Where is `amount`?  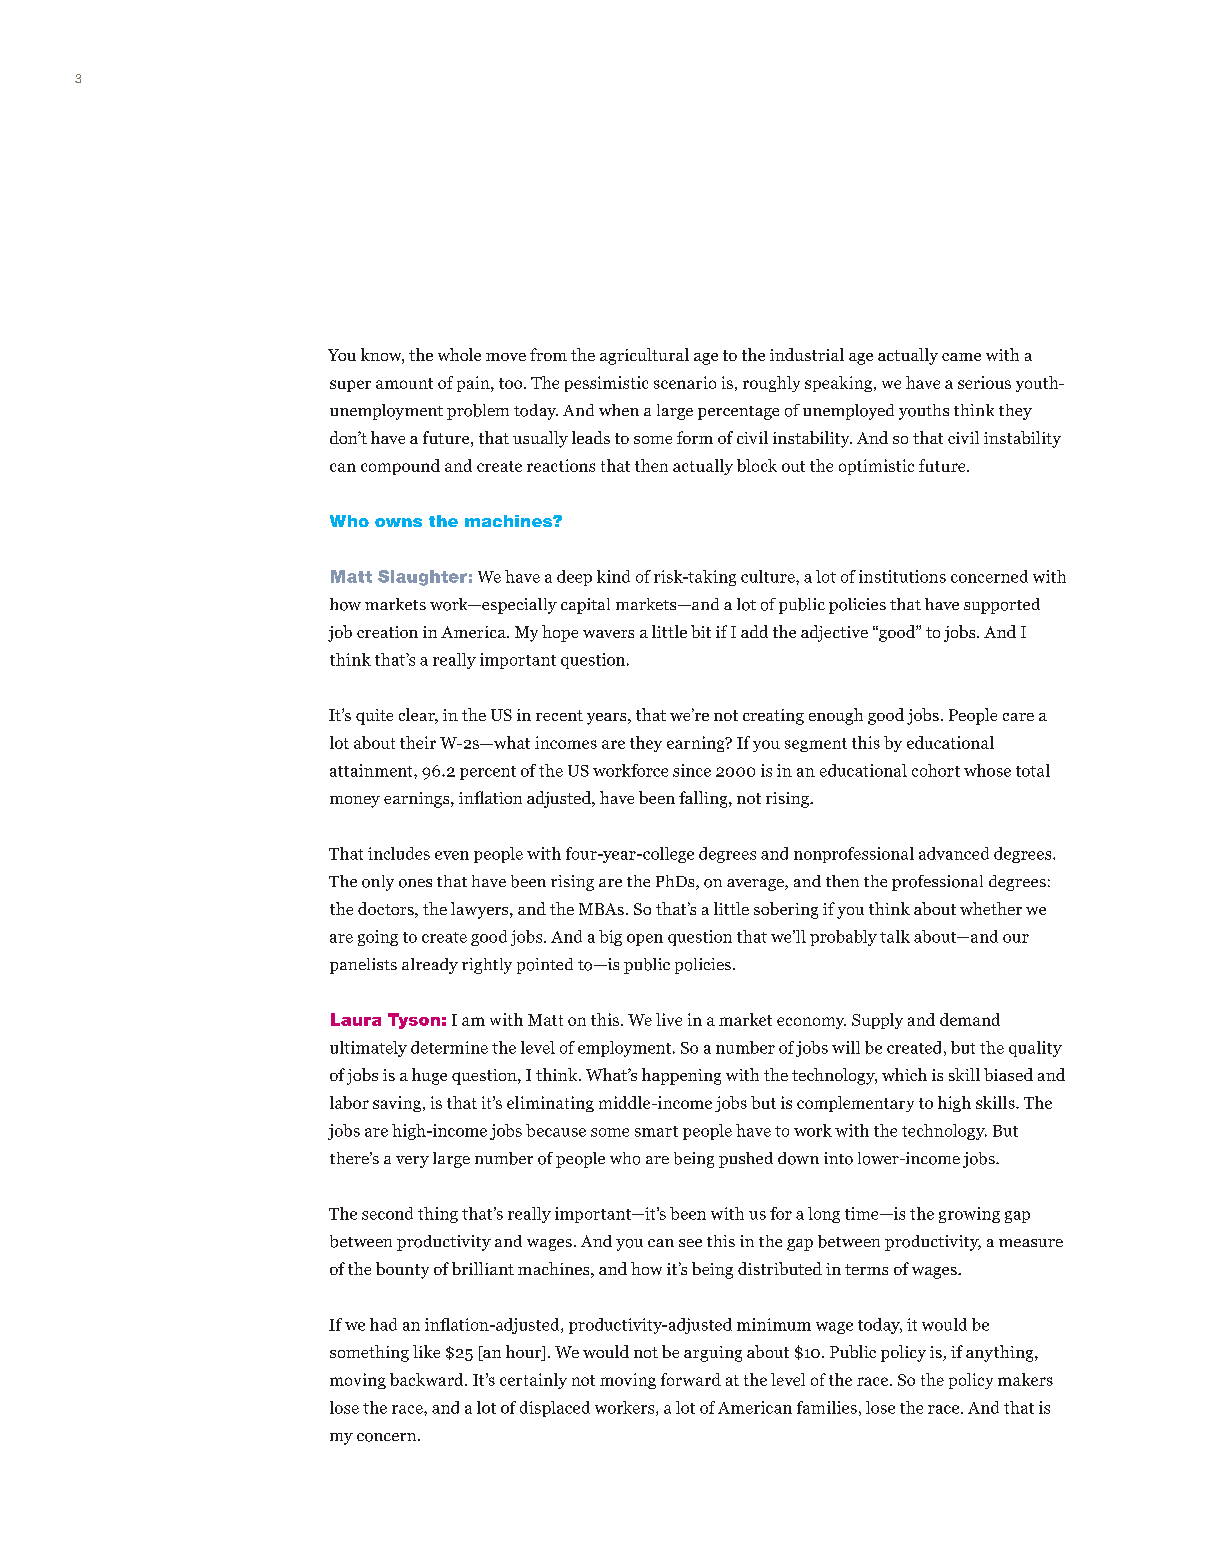 amount is located at coordinates (404, 383).
